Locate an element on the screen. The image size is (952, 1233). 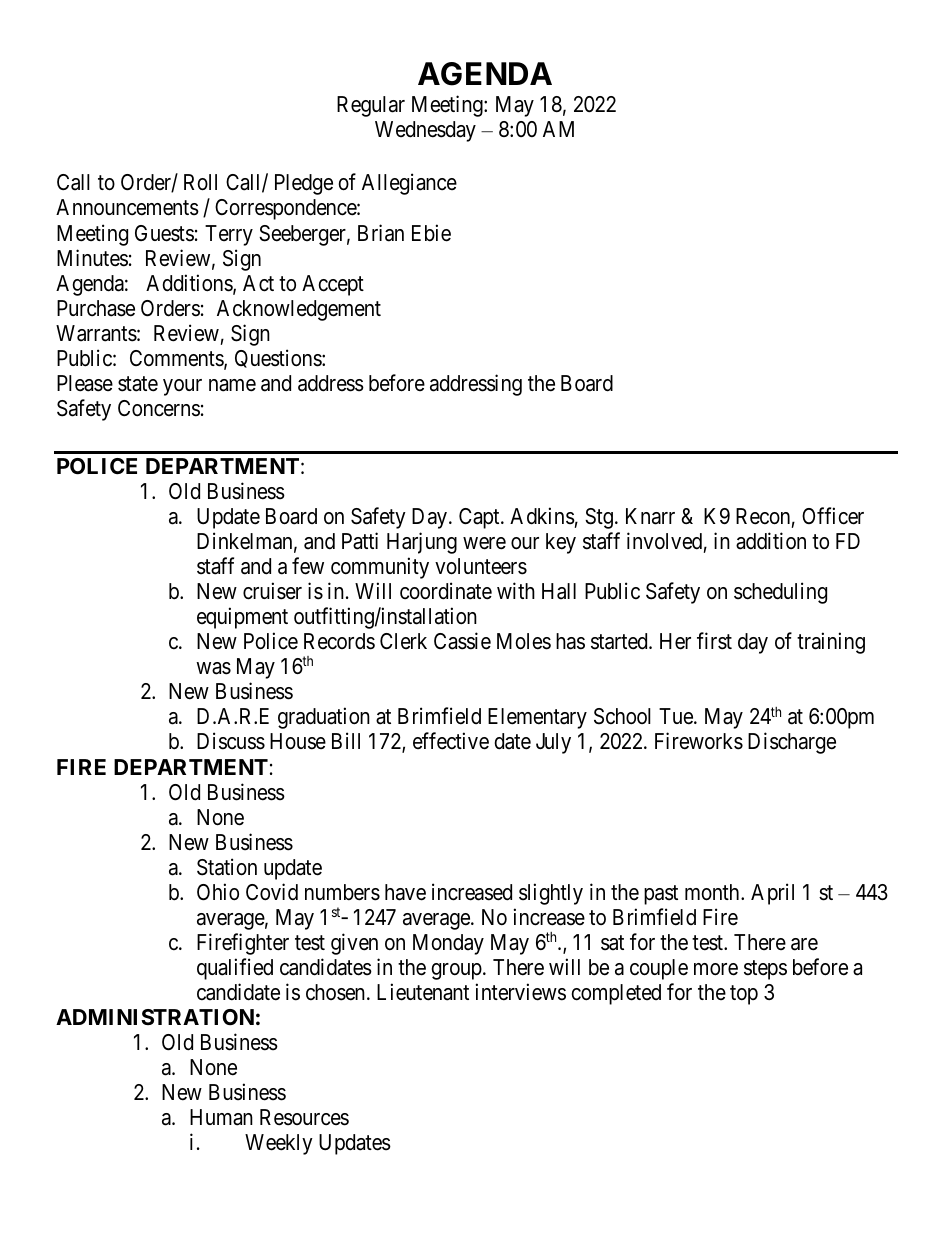
Accept is located at coordinates (333, 285).
